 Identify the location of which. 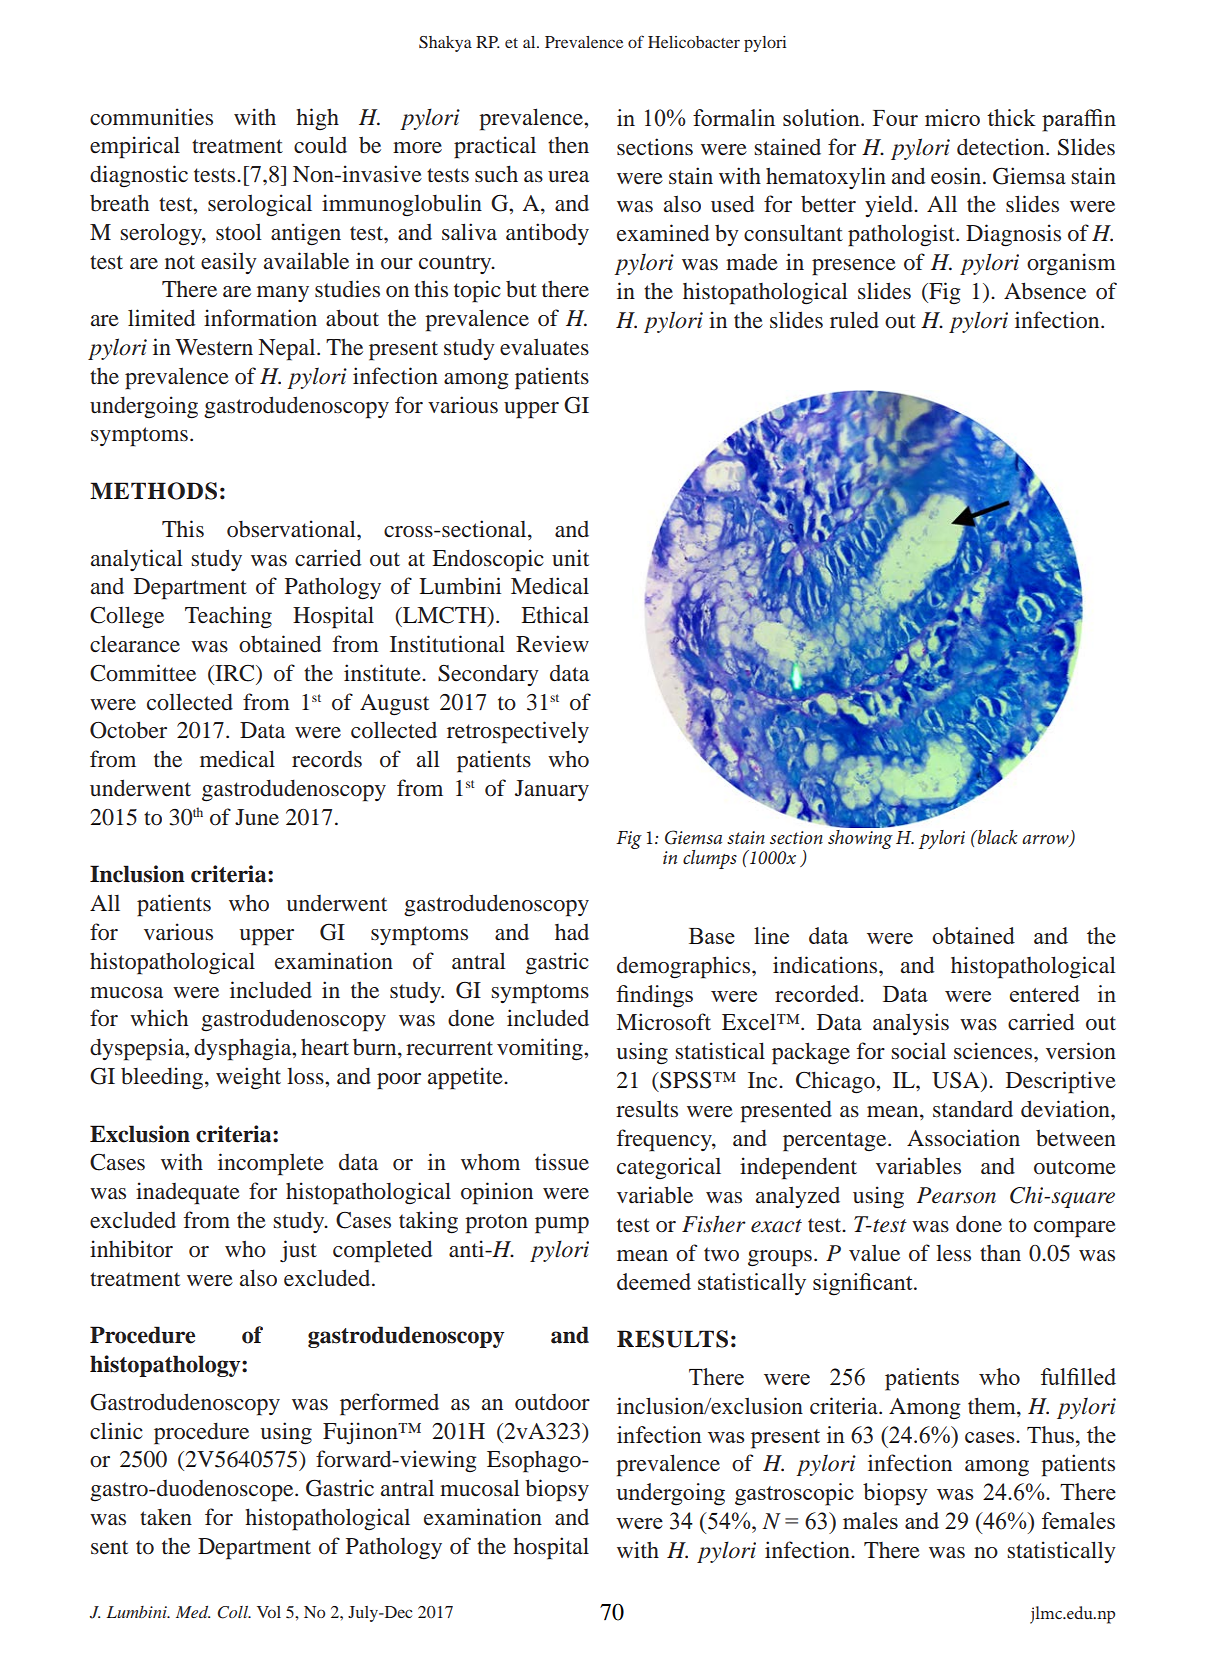
(159, 1017).
